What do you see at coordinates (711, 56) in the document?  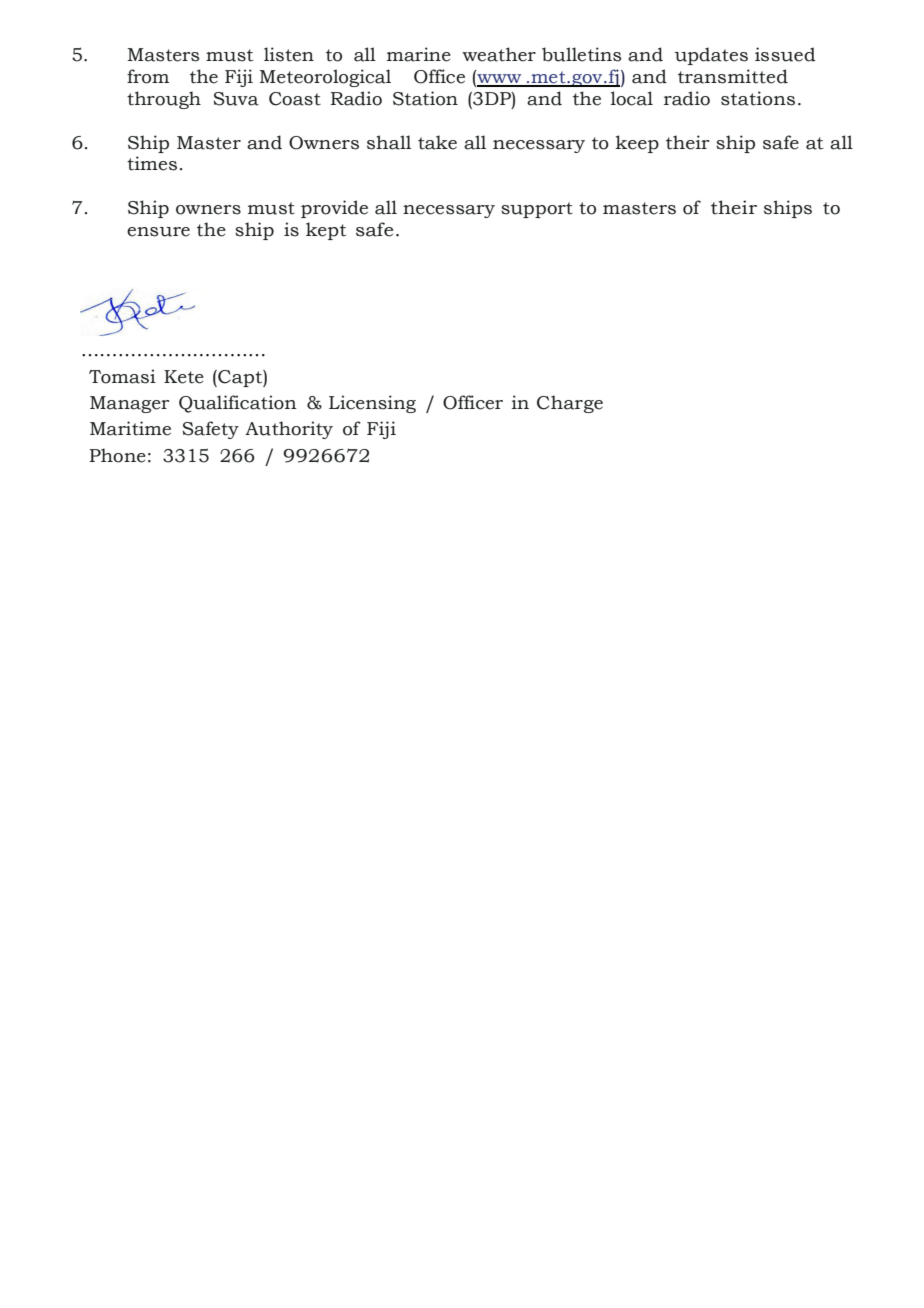 I see `updates` at bounding box center [711, 56].
